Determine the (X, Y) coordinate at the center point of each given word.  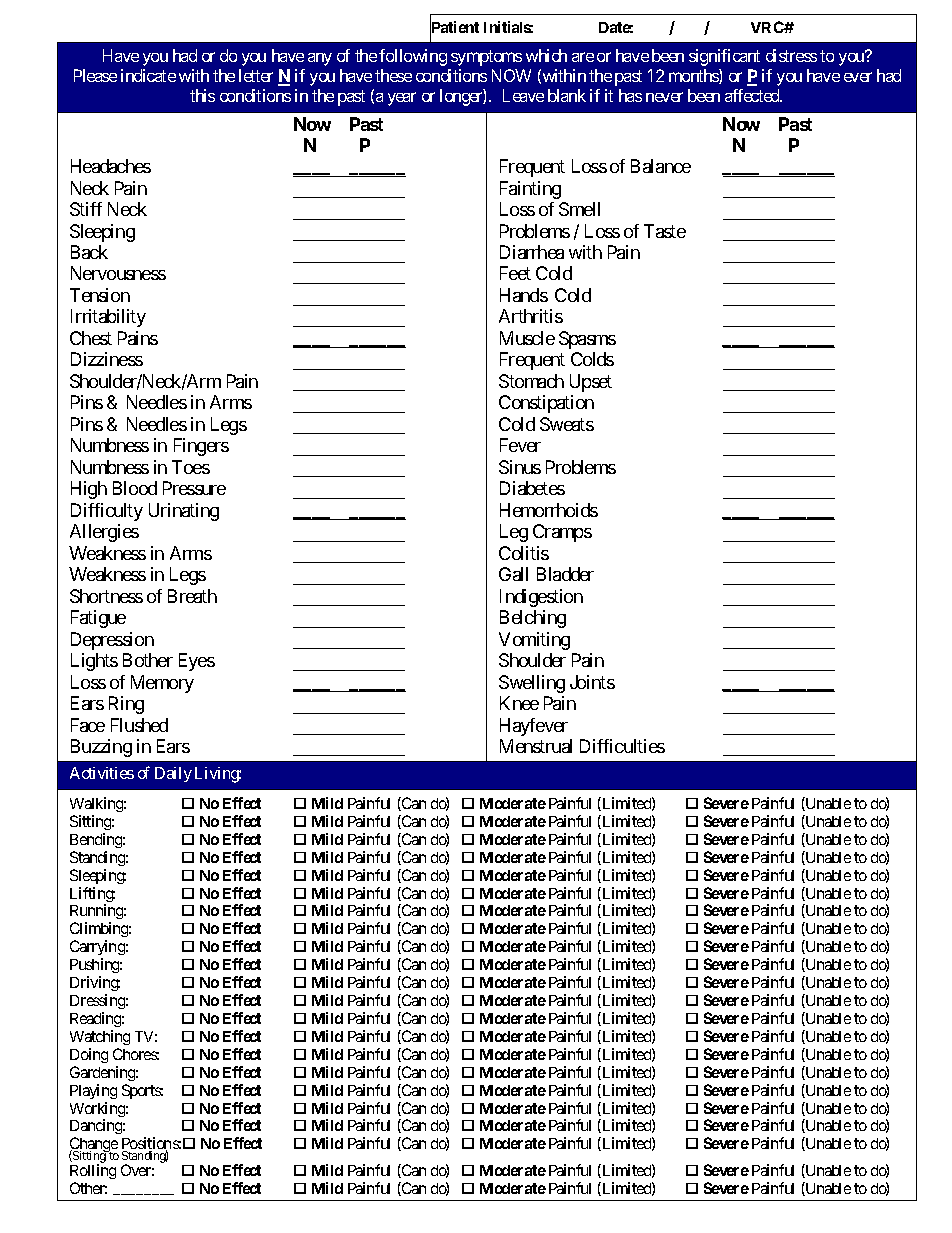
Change (94, 1146)
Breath (192, 596)
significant (724, 57)
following (413, 57)
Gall (513, 574)
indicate (148, 75)
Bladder (565, 574)
